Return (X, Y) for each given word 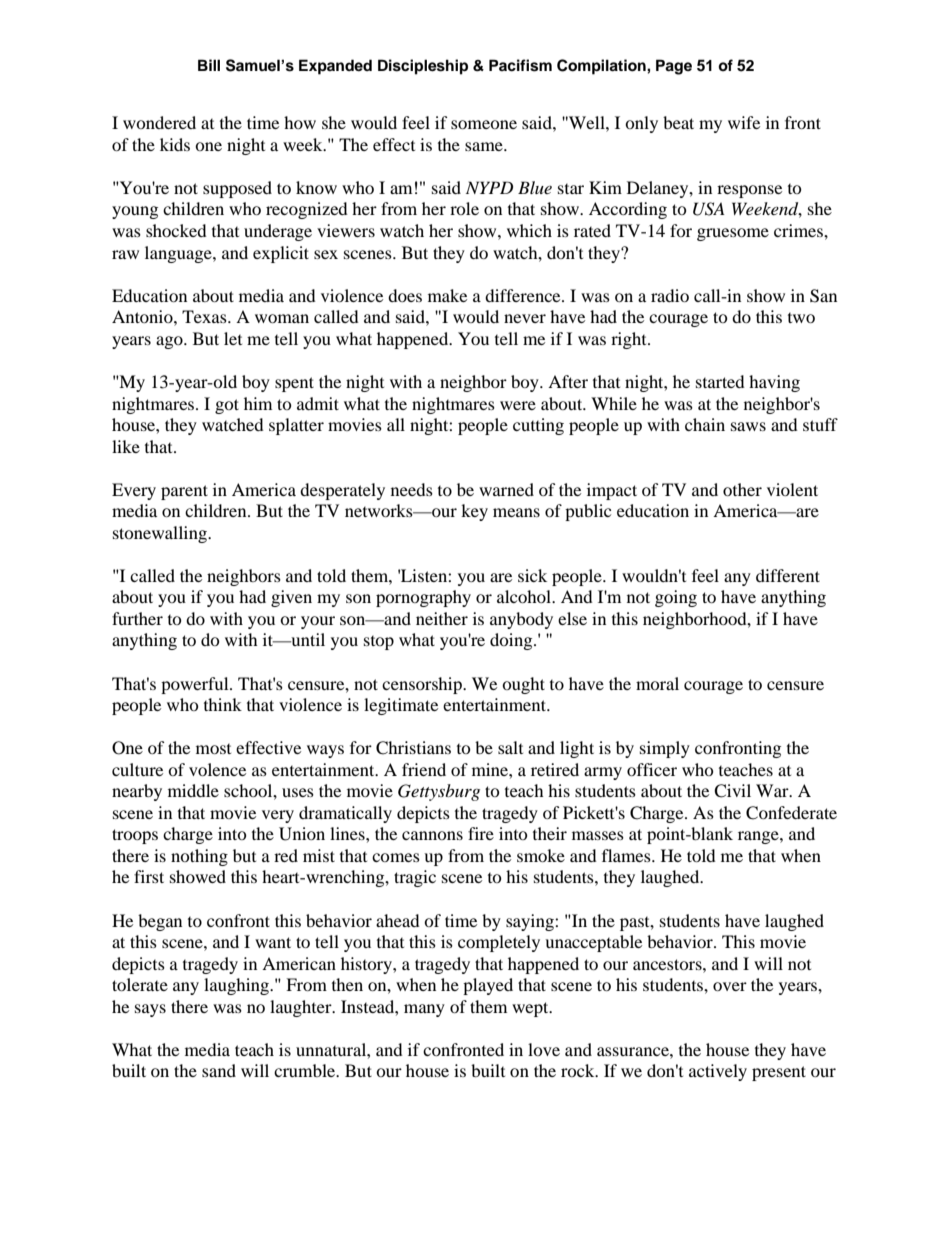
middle (193, 790)
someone (484, 124)
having (774, 383)
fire (481, 833)
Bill (209, 65)
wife (744, 122)
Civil (732, 791)
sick (532, 575)
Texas (205, 316)
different (788, 575)
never (525, 318)
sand (219, 1070)
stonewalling (161, 534)
